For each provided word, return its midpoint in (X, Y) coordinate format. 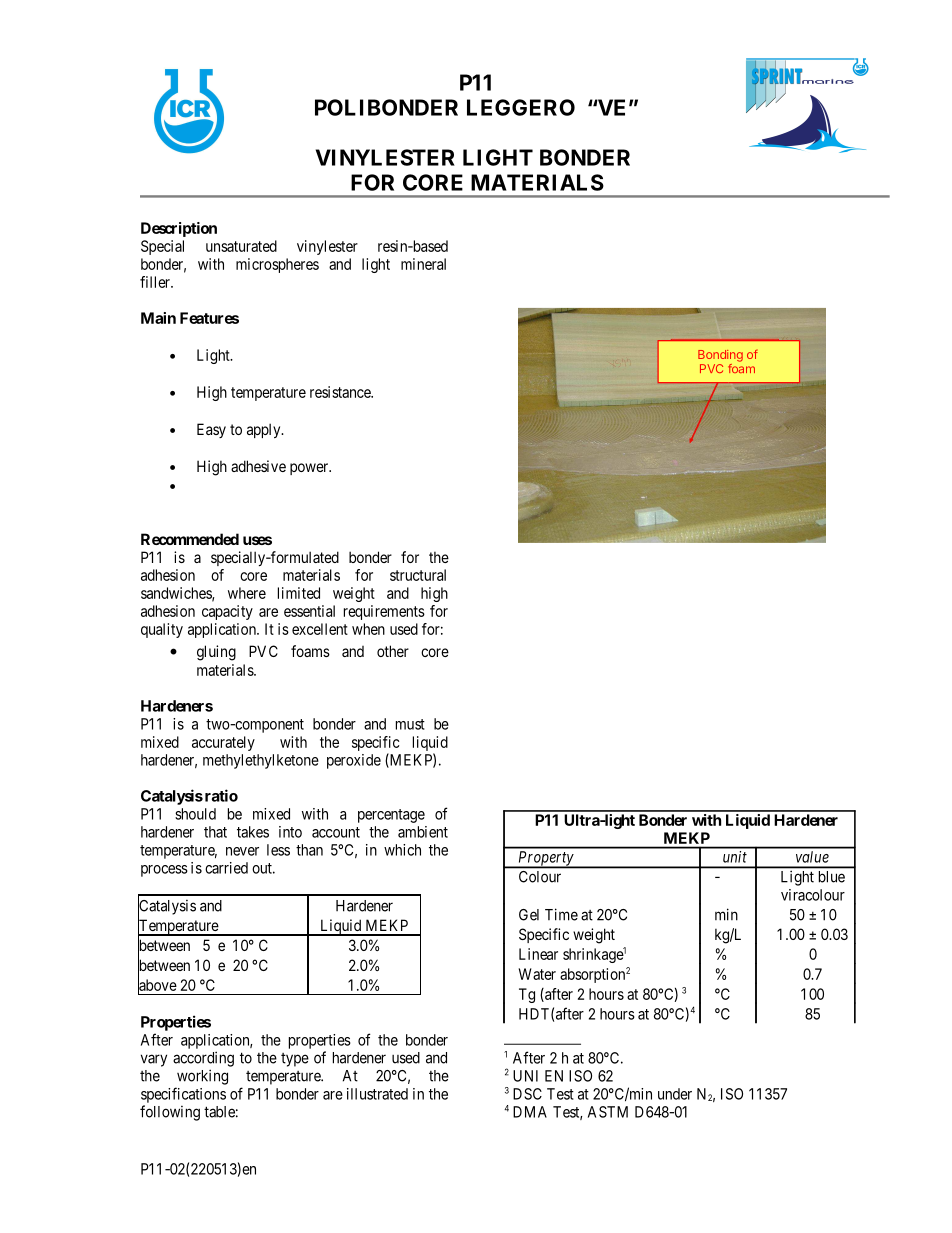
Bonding (720, 356)
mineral (423, 264)
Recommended (190, 539)
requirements (384, 612)
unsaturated (241, 246)
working (202, 1077)
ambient (423, 832)
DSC (527, 1094)
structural (418, 575)
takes (253, 832)
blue (832, 877)
